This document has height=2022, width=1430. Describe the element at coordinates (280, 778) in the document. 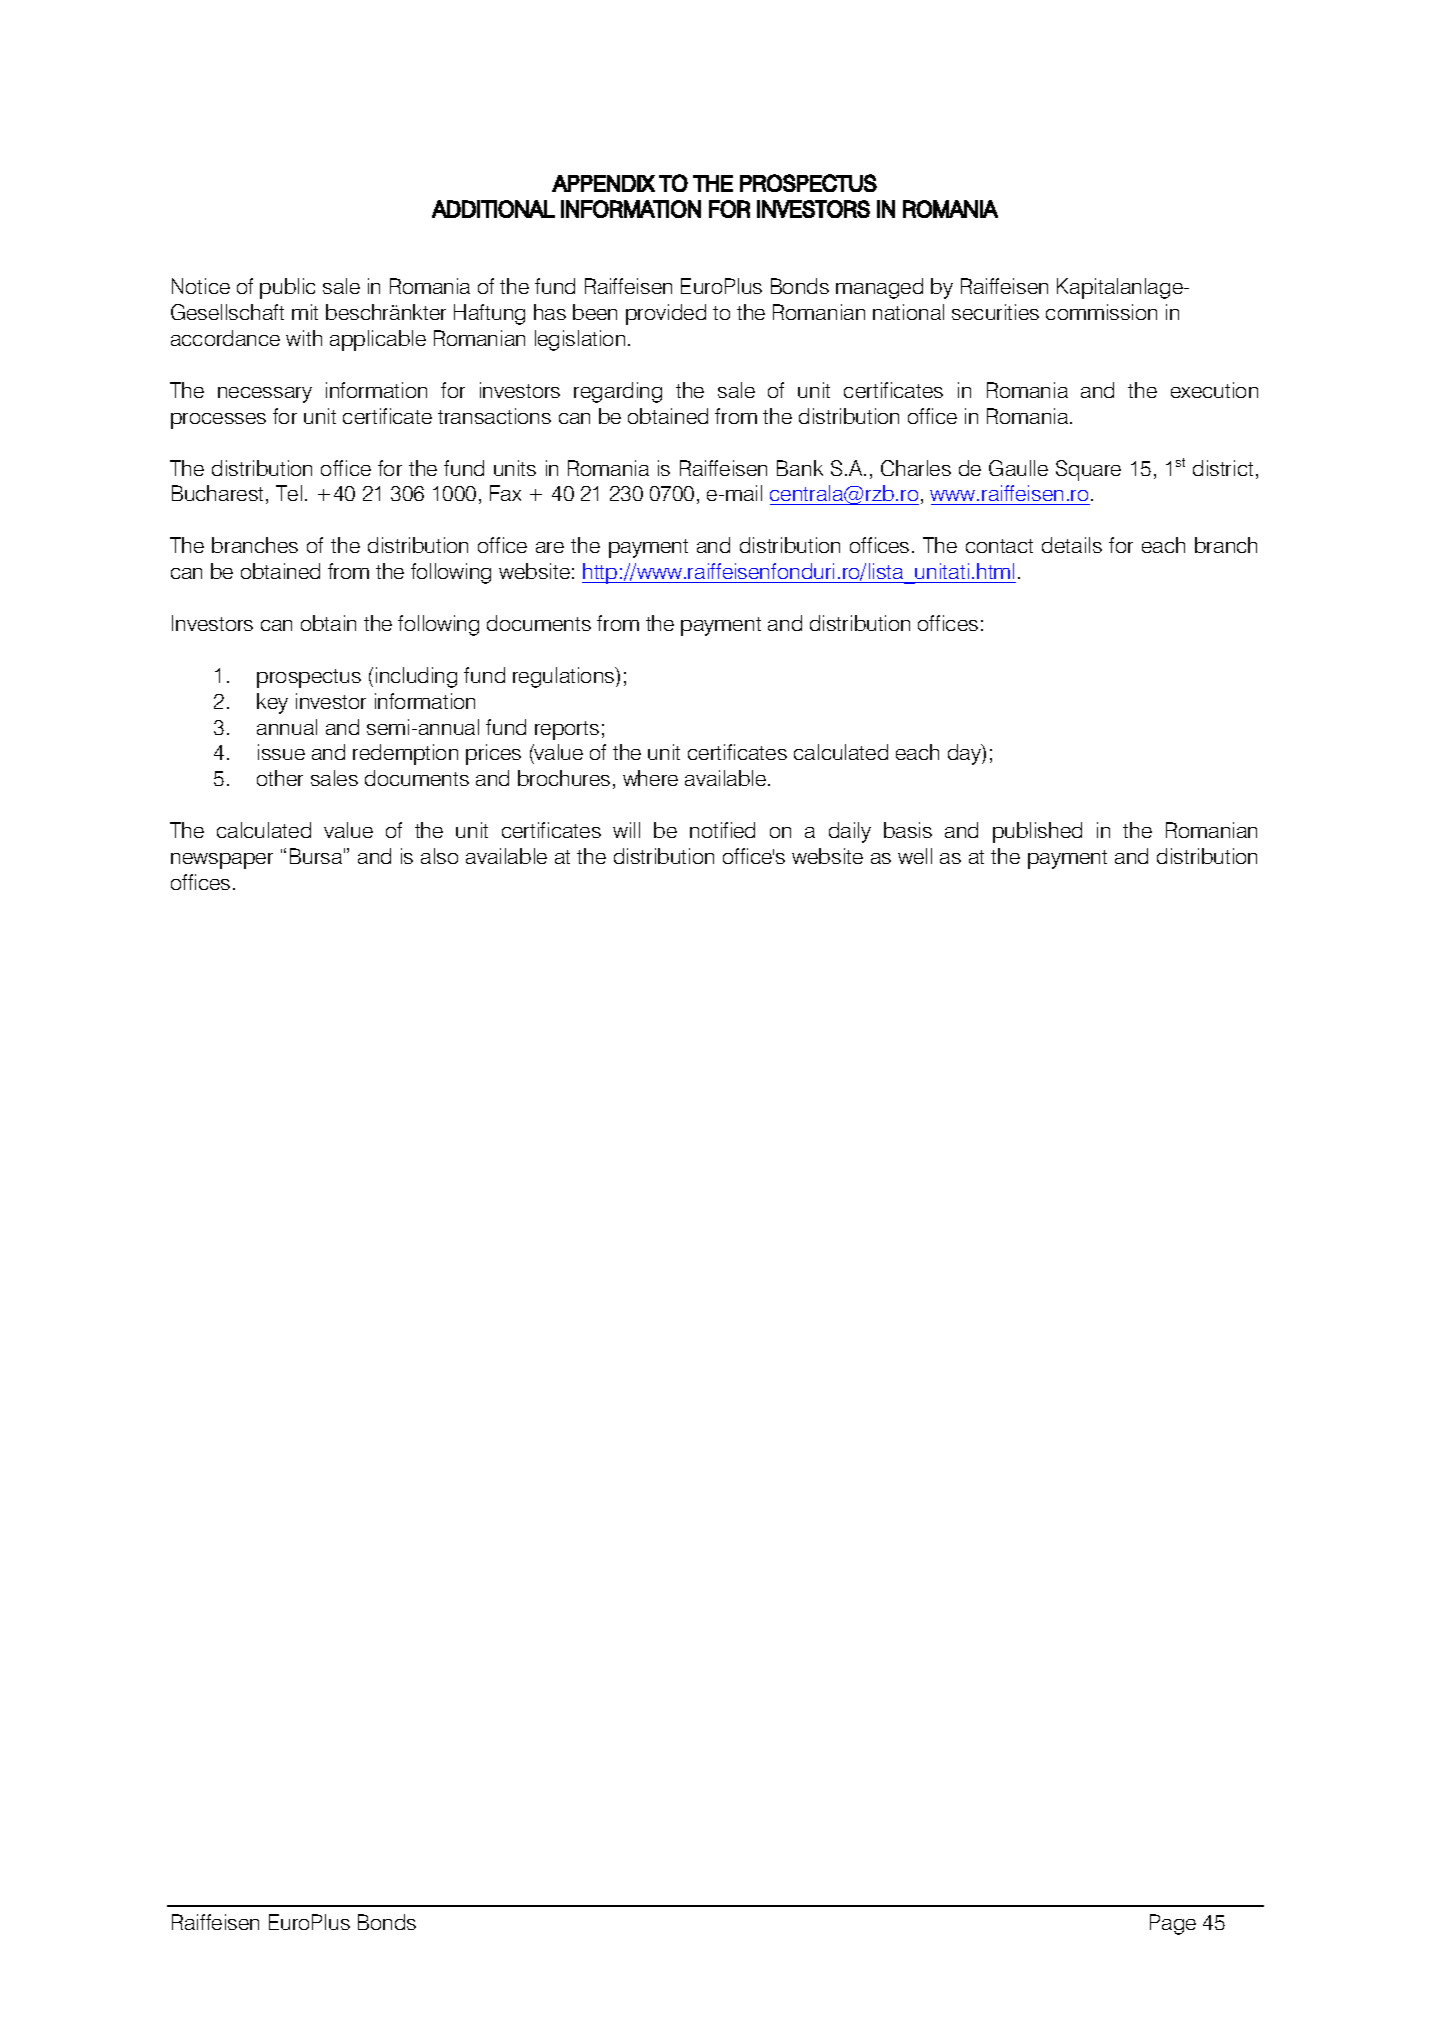

I see `other` at that location.
